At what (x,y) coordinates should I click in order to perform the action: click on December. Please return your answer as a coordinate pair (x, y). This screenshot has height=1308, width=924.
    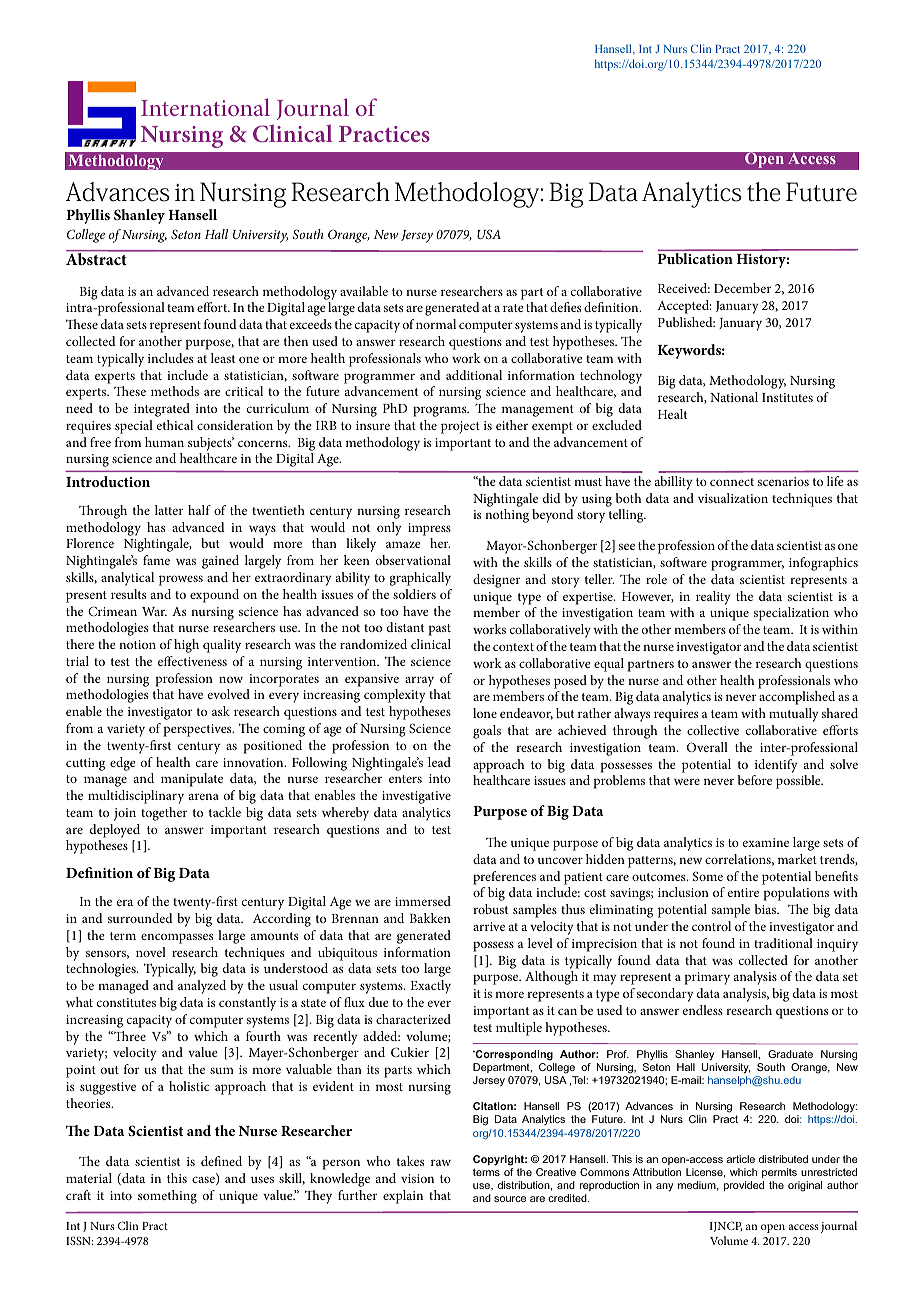
    Looking at the image, I should click on (742, 288).
